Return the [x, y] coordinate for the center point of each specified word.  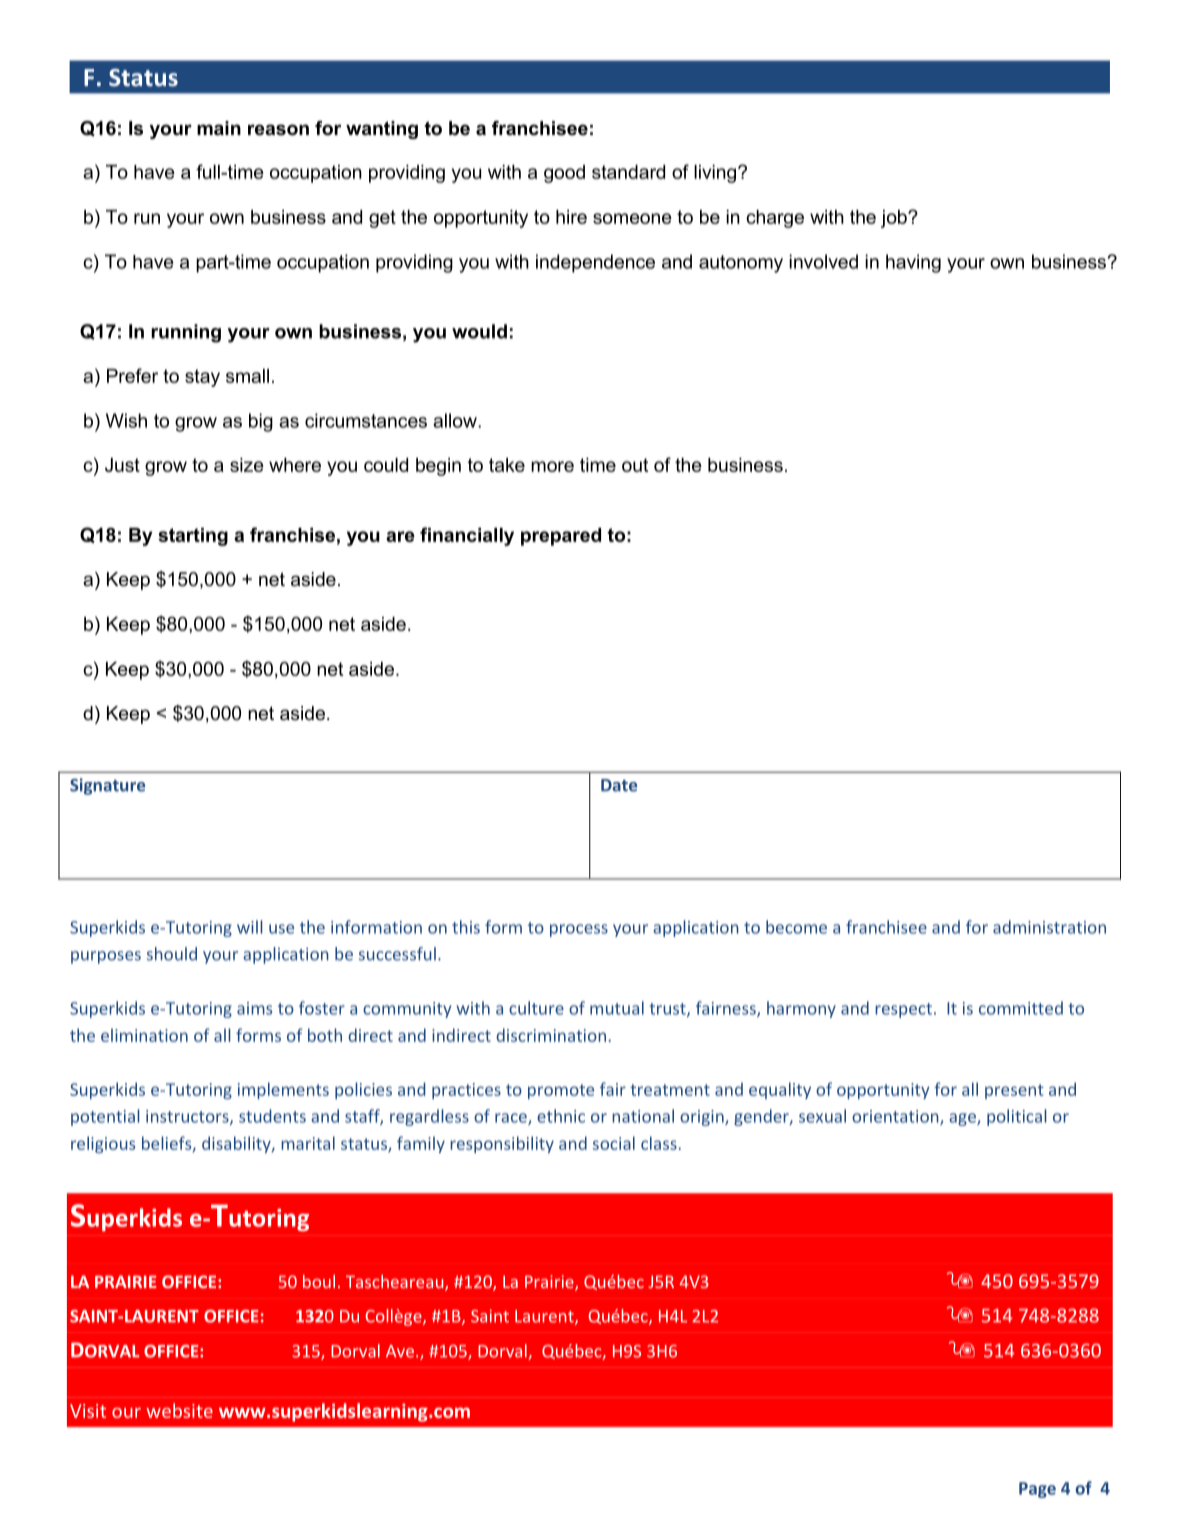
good [564, 174]
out [635, 465]
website [179, 1410]
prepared [561, 537]
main [219, 128]
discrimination [551, 1035]
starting [193, 537]
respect [903, 1010]
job [895, 219]
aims [254, 1008]
